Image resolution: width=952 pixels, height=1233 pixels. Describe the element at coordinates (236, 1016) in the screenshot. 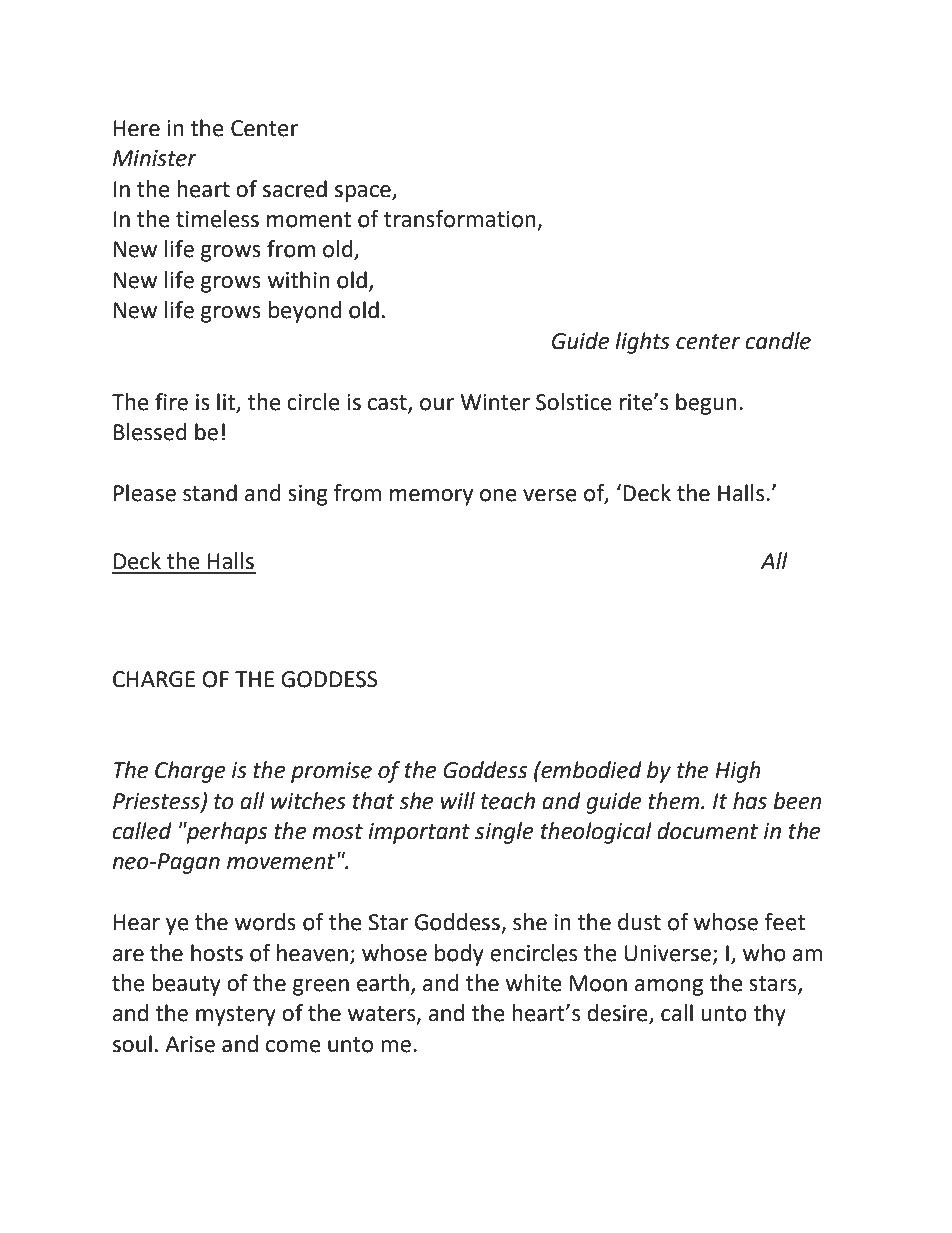

I see `mystery` at that location.
